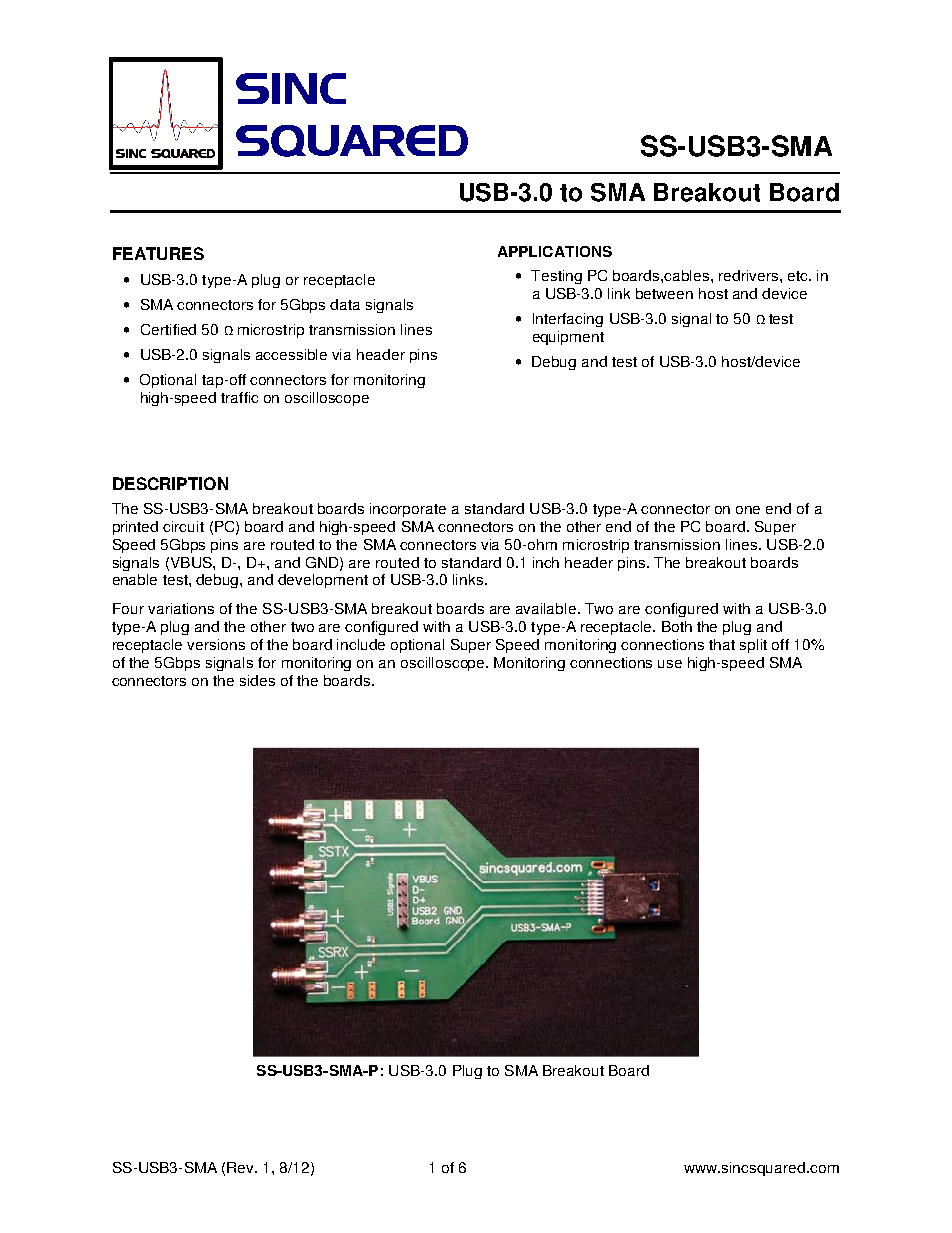 The image size is (952, 1233). Describe the element at coordinates (257, 680) in the document. I see `sides` at that location.
